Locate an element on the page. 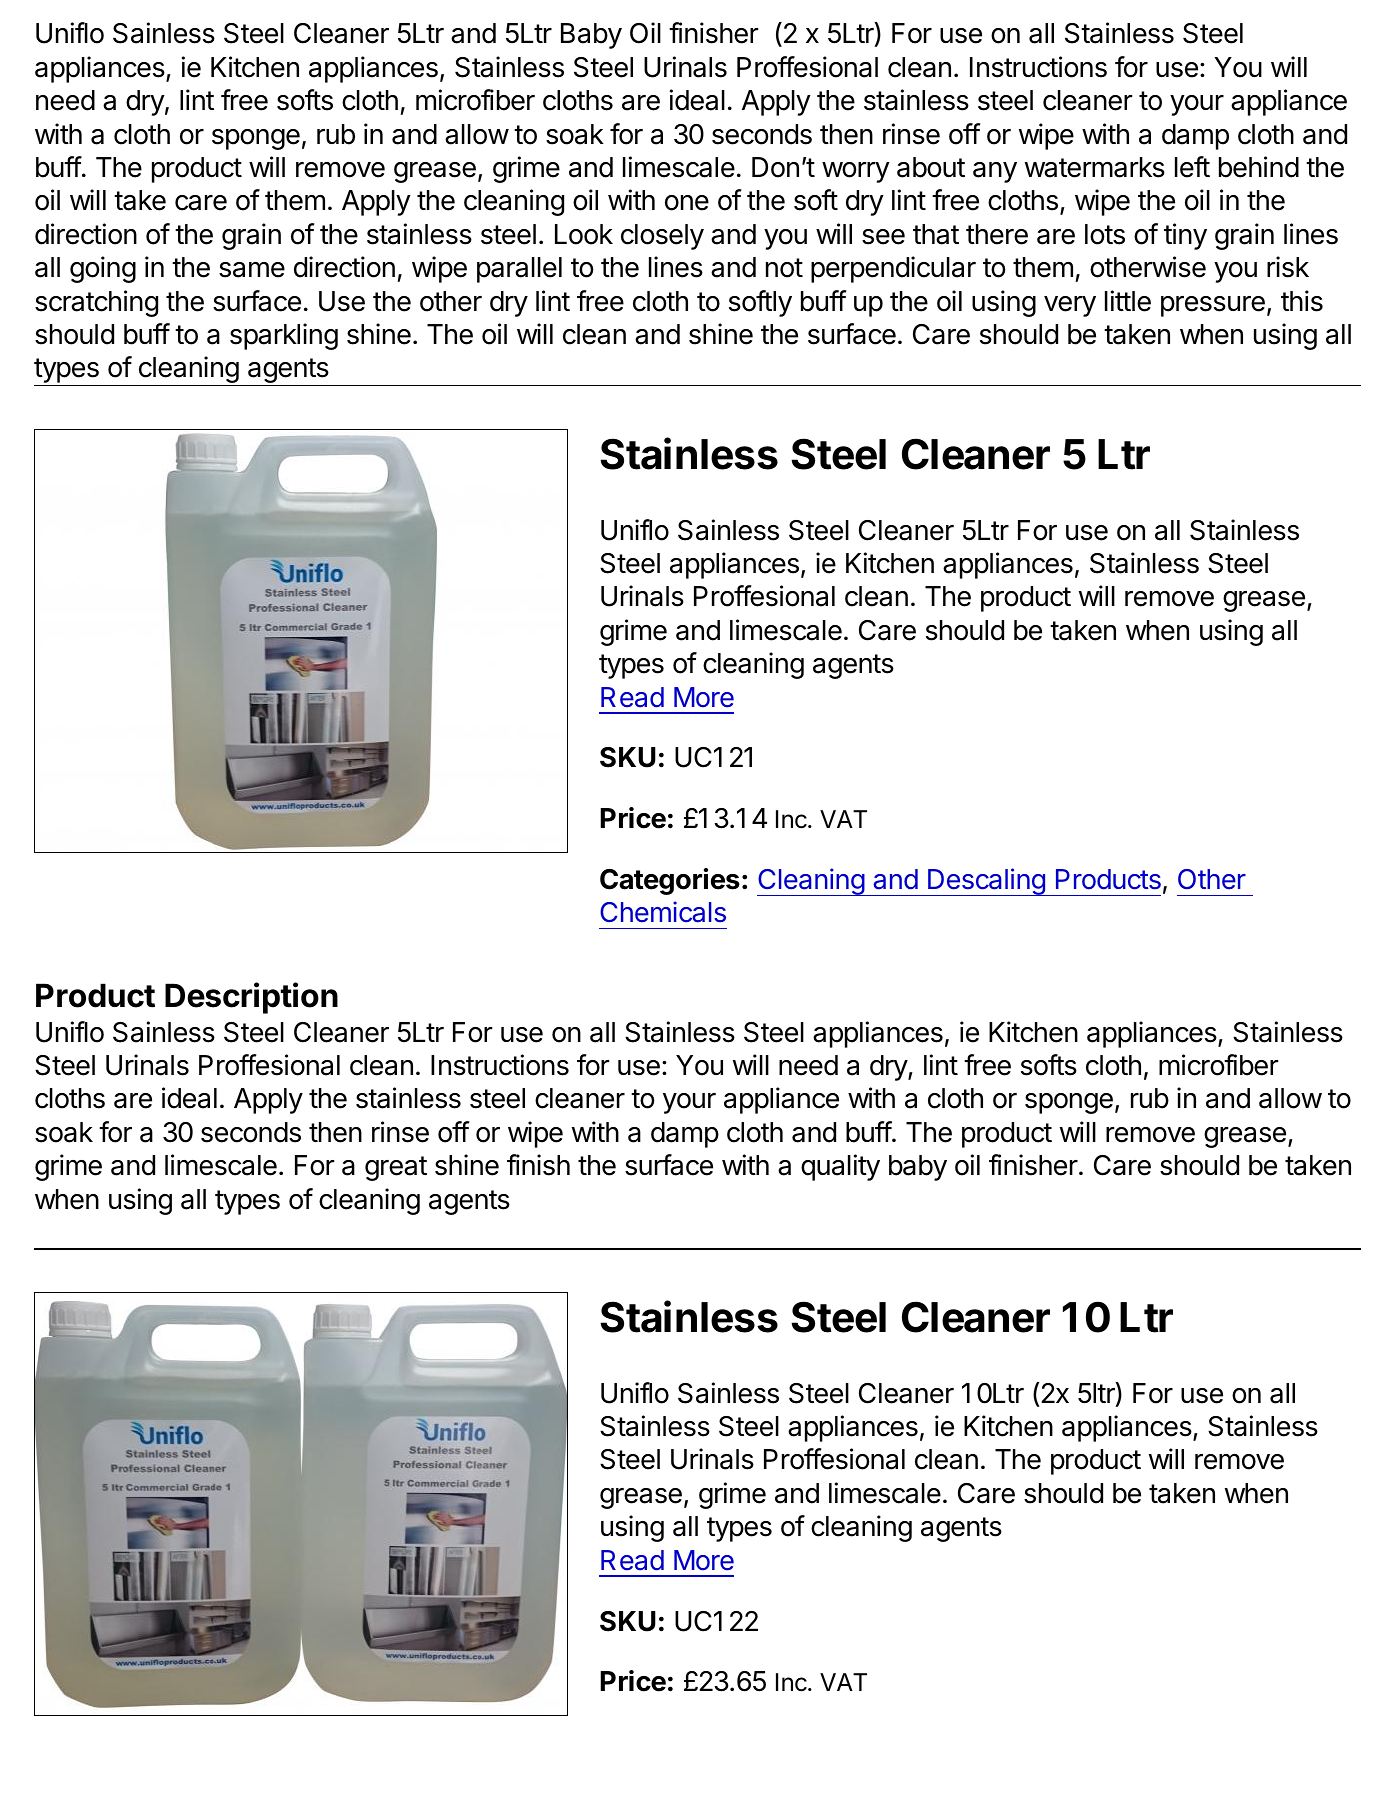  great is located at coordinates (396, 1168).
